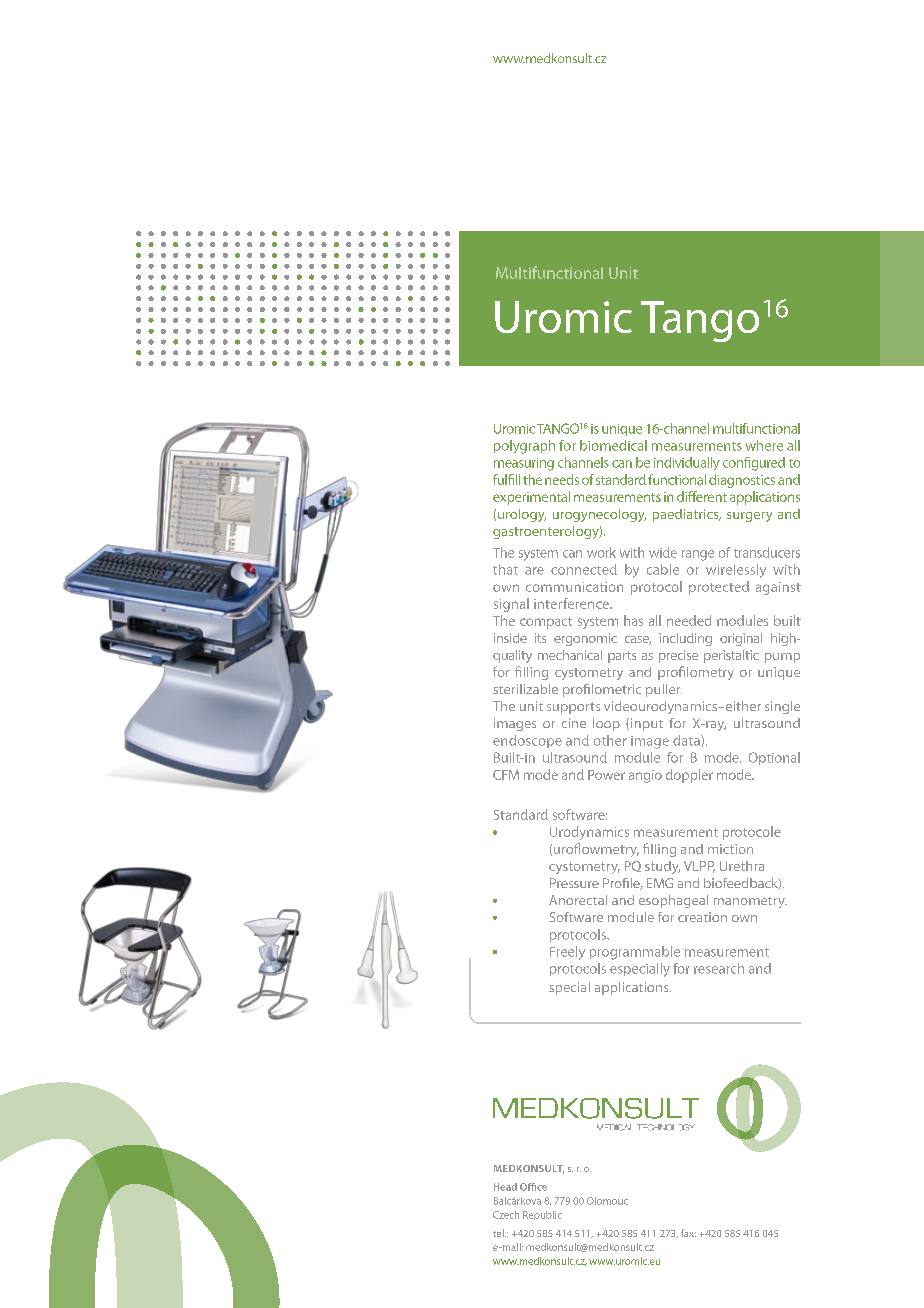 The image size is (924, 1308). I want to click on biomedical, so click(613, 445).
